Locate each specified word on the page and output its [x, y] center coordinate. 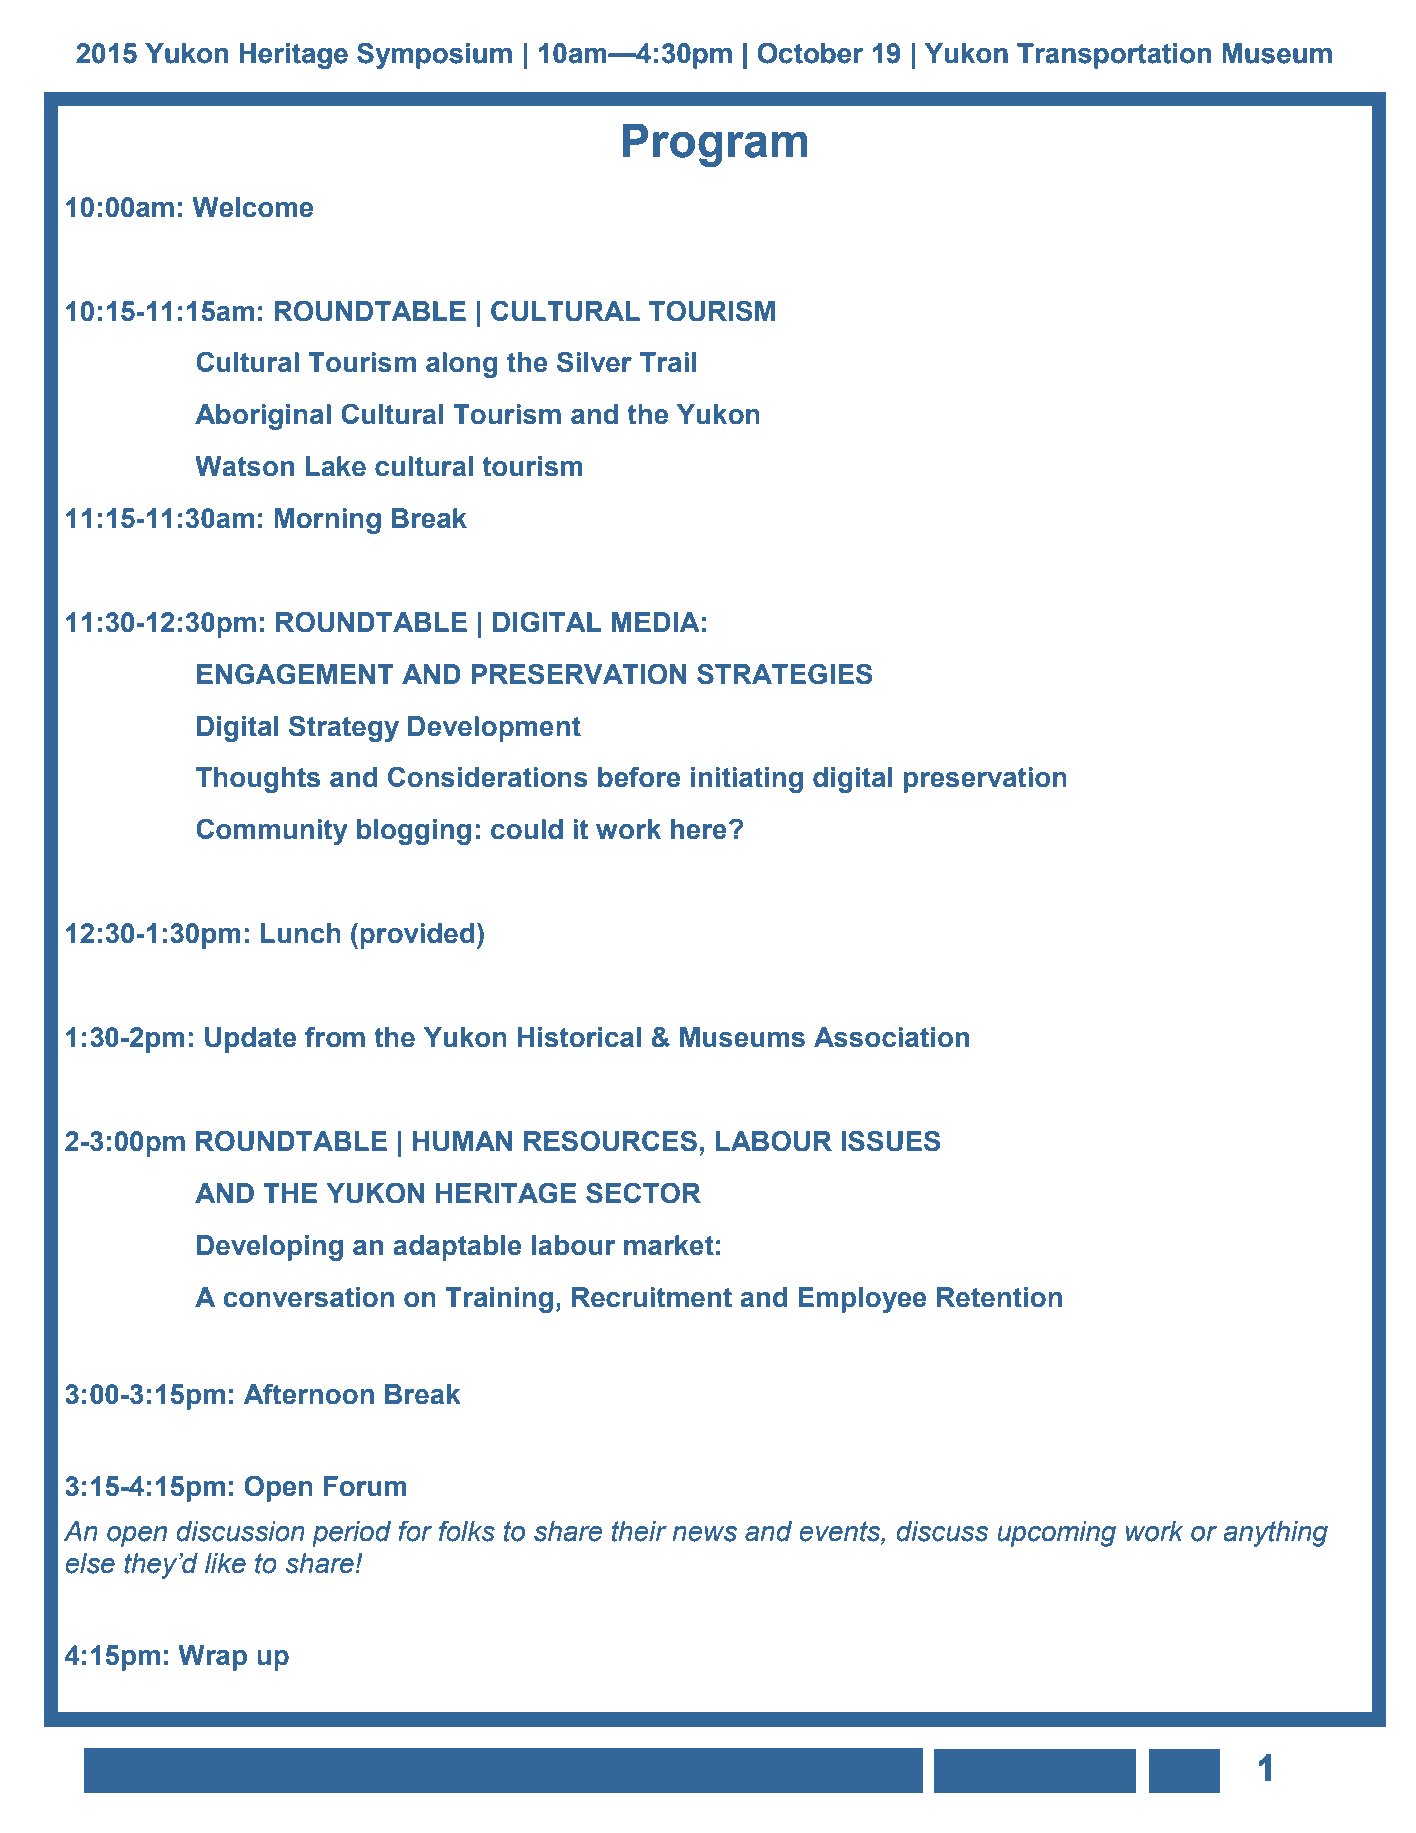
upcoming [1056, 1534]
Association [891, 1037]
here [699, 829]
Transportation [1114, 56]
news [704, 1534]
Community [272, 831]
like [225, 1563]
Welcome [252, 207]
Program [715, 145]
